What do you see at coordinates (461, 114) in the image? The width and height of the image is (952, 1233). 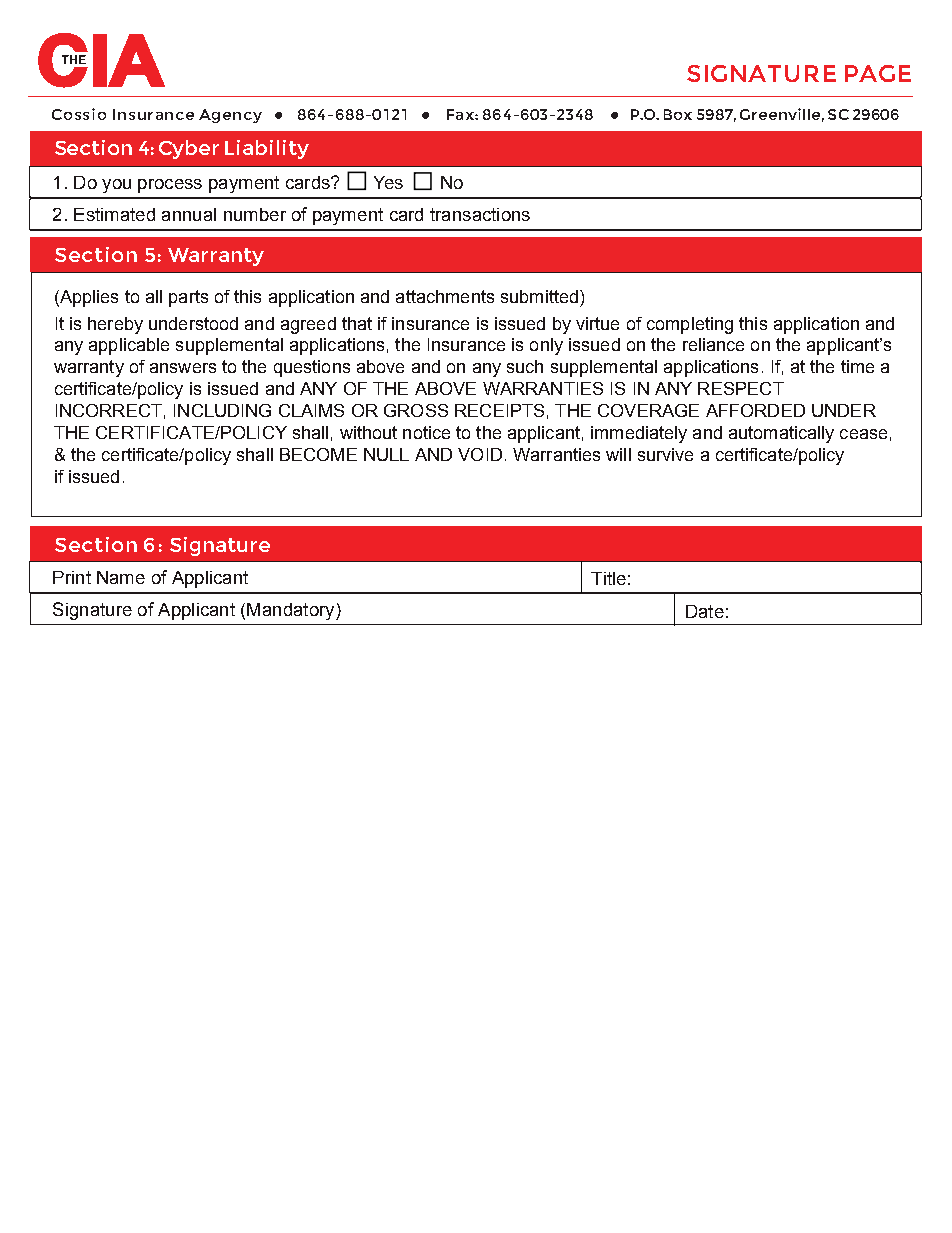 I see `Fax` at bounding box center [461, 114].
